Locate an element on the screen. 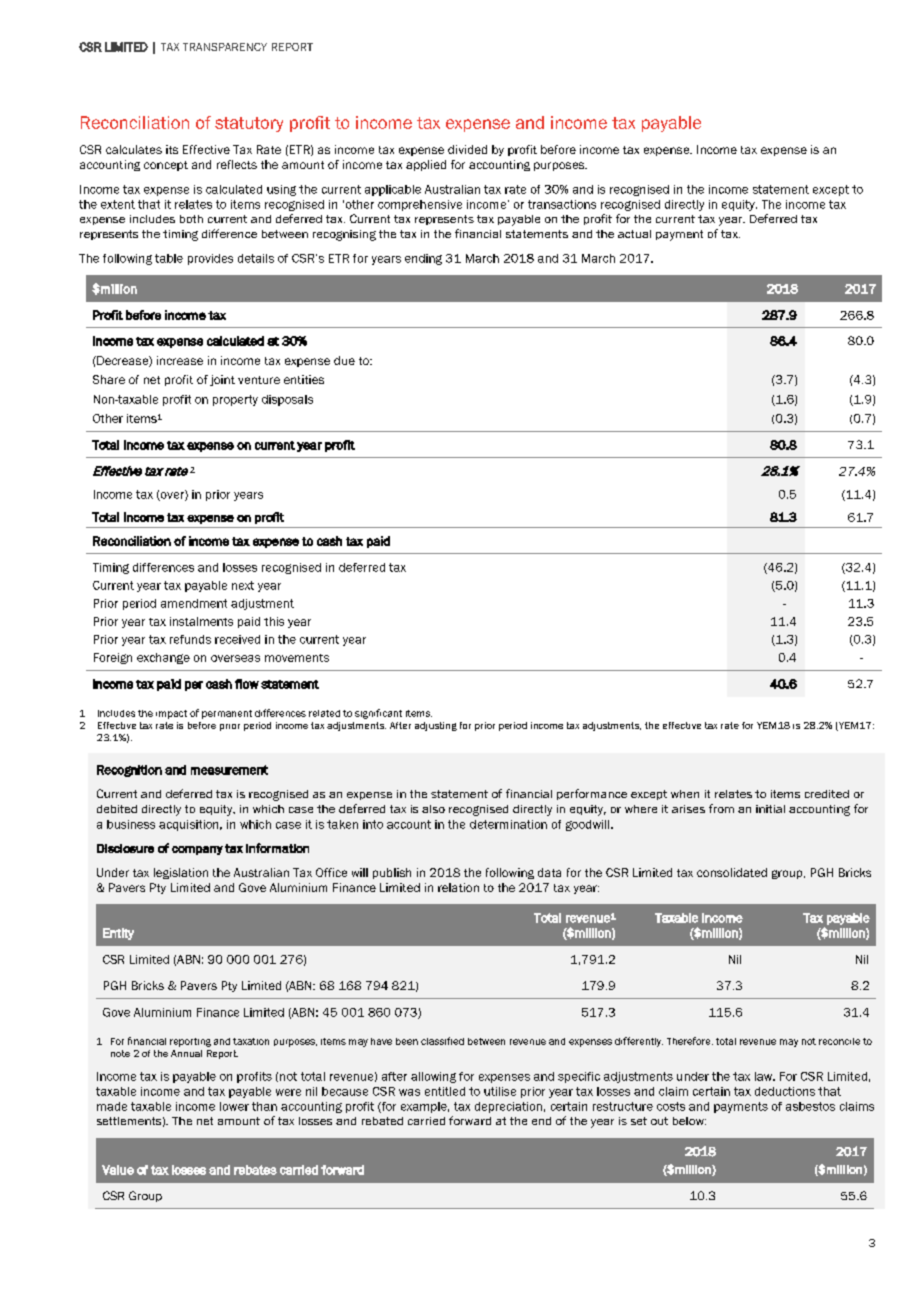  depreciation is located at coordinates (508, 1107).
